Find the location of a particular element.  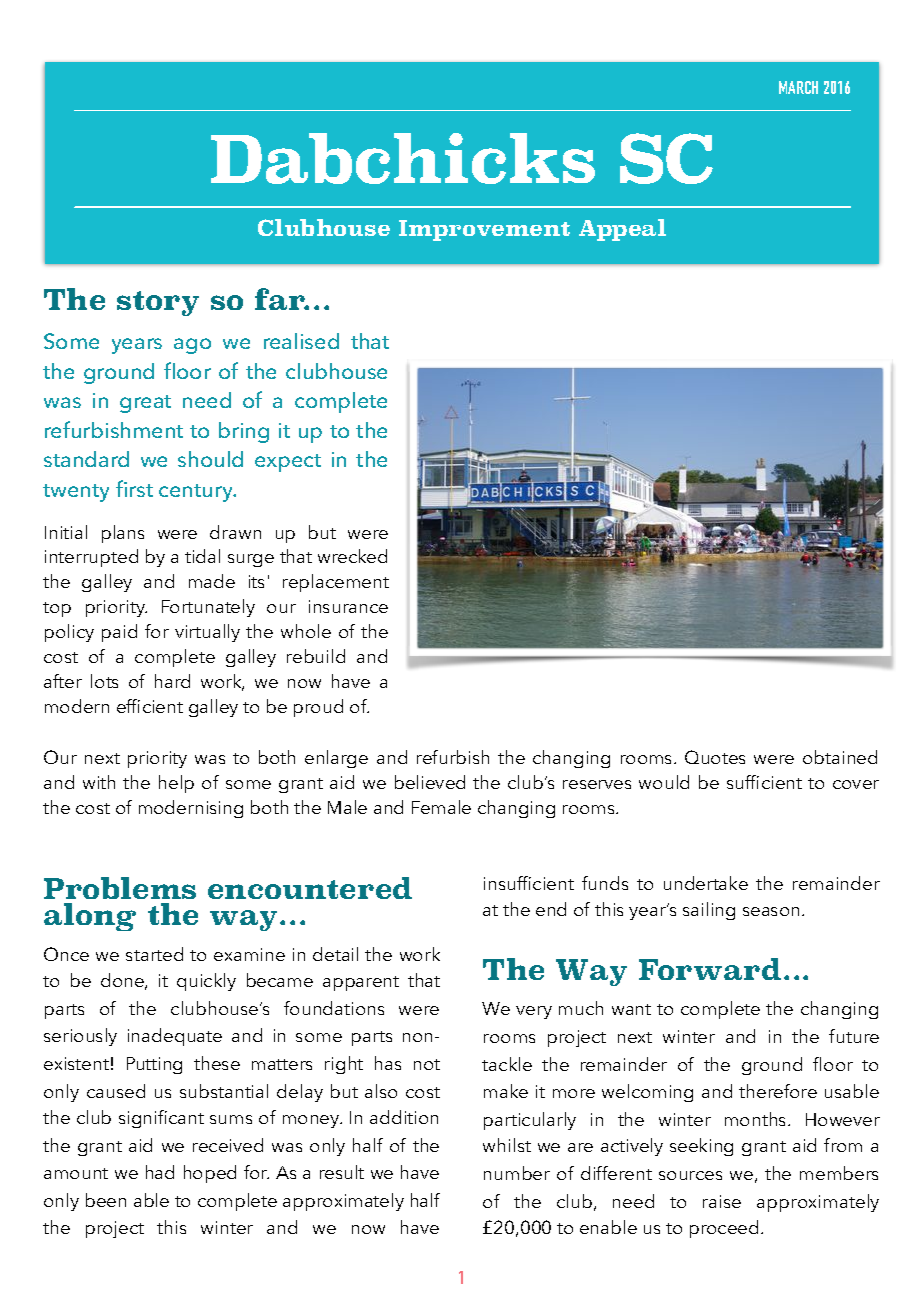

Appeal is located at coordinates (622, 230).
